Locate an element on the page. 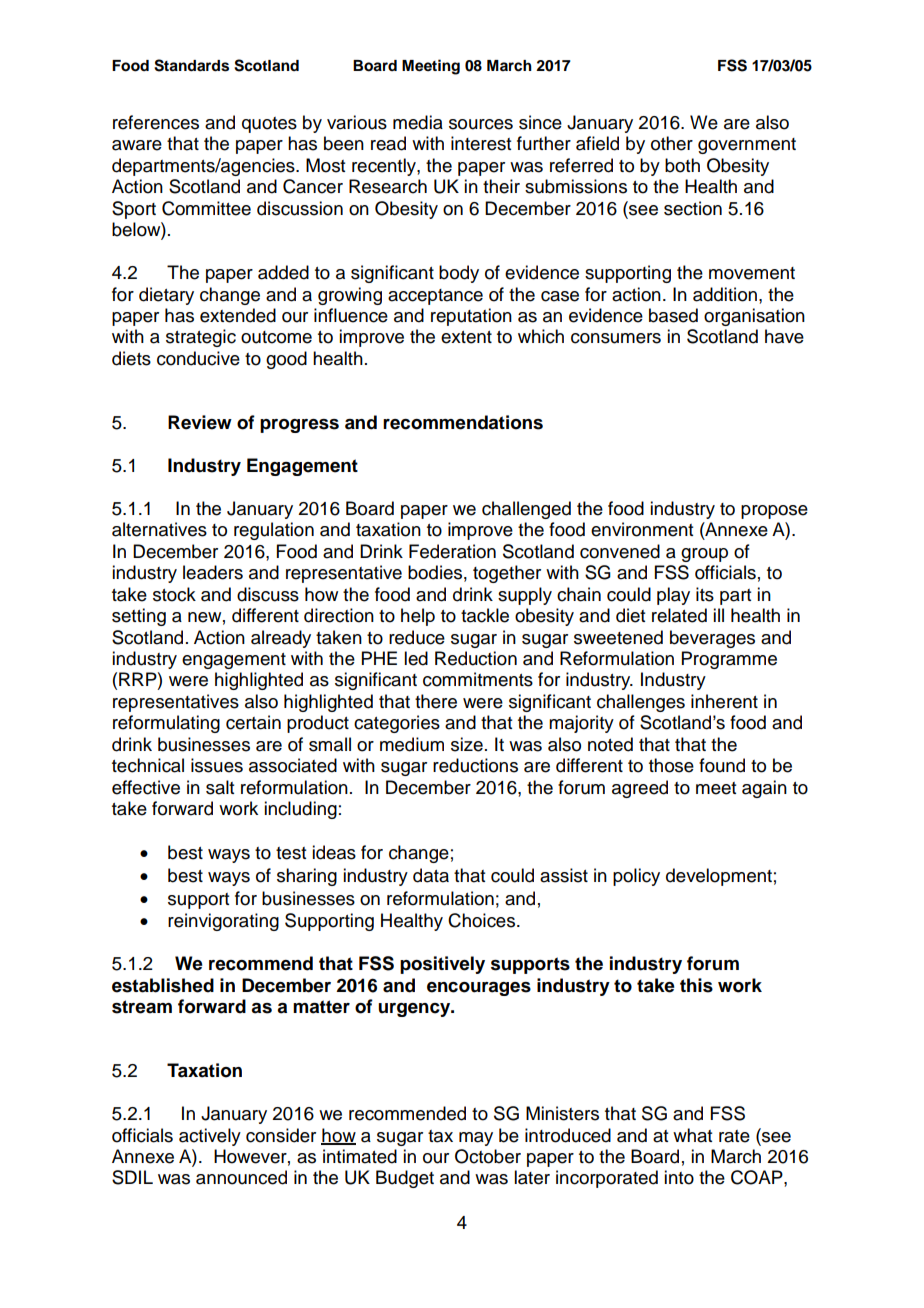 Image resolution: width=924 pixels, height=1308 pixels. data is located at coordinates (431, 875).
